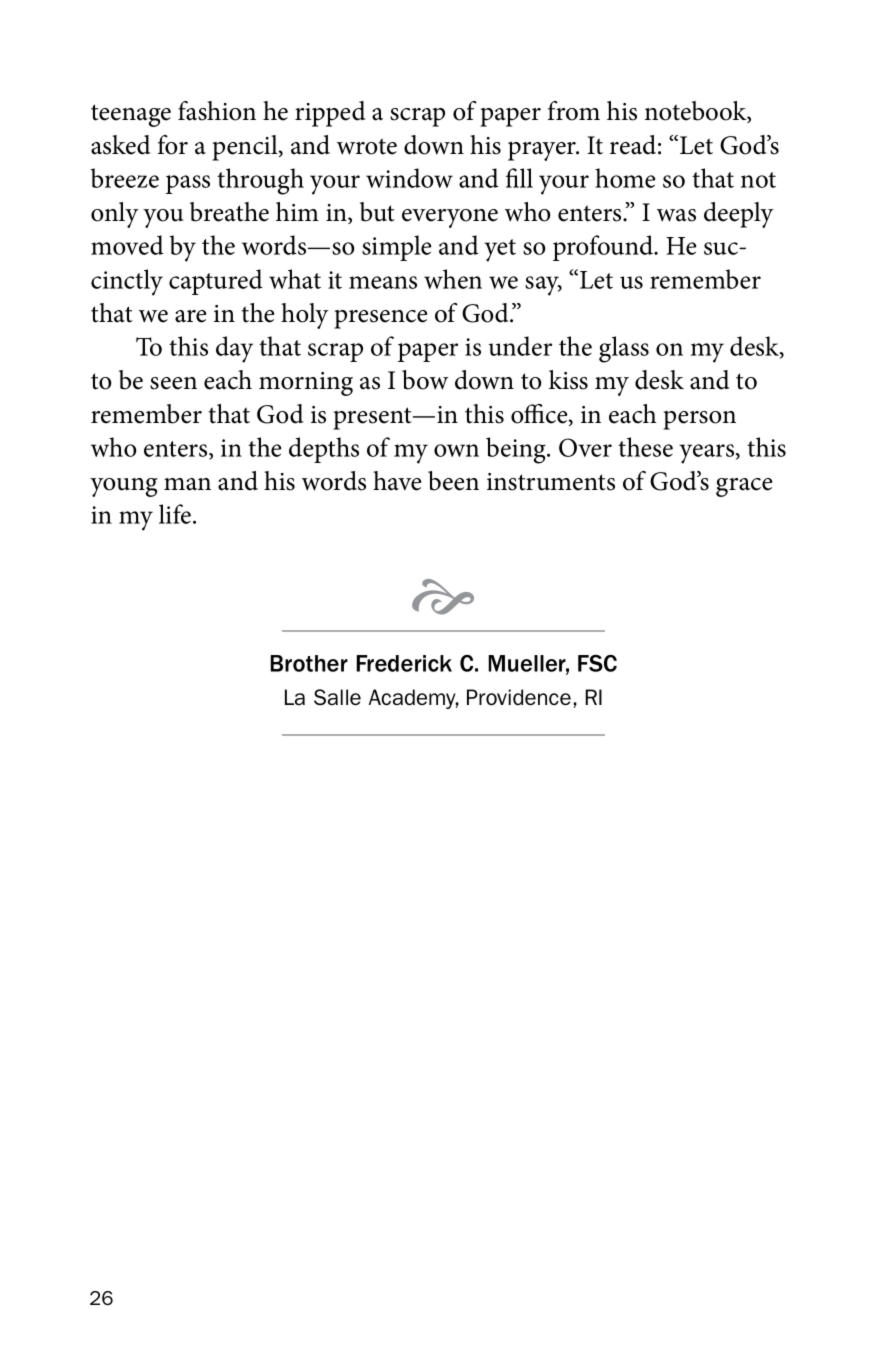 The height and width of the page is (1372, 887). Describe the element at coordinates (604, 248) in the page. I see `profound` at that location.
